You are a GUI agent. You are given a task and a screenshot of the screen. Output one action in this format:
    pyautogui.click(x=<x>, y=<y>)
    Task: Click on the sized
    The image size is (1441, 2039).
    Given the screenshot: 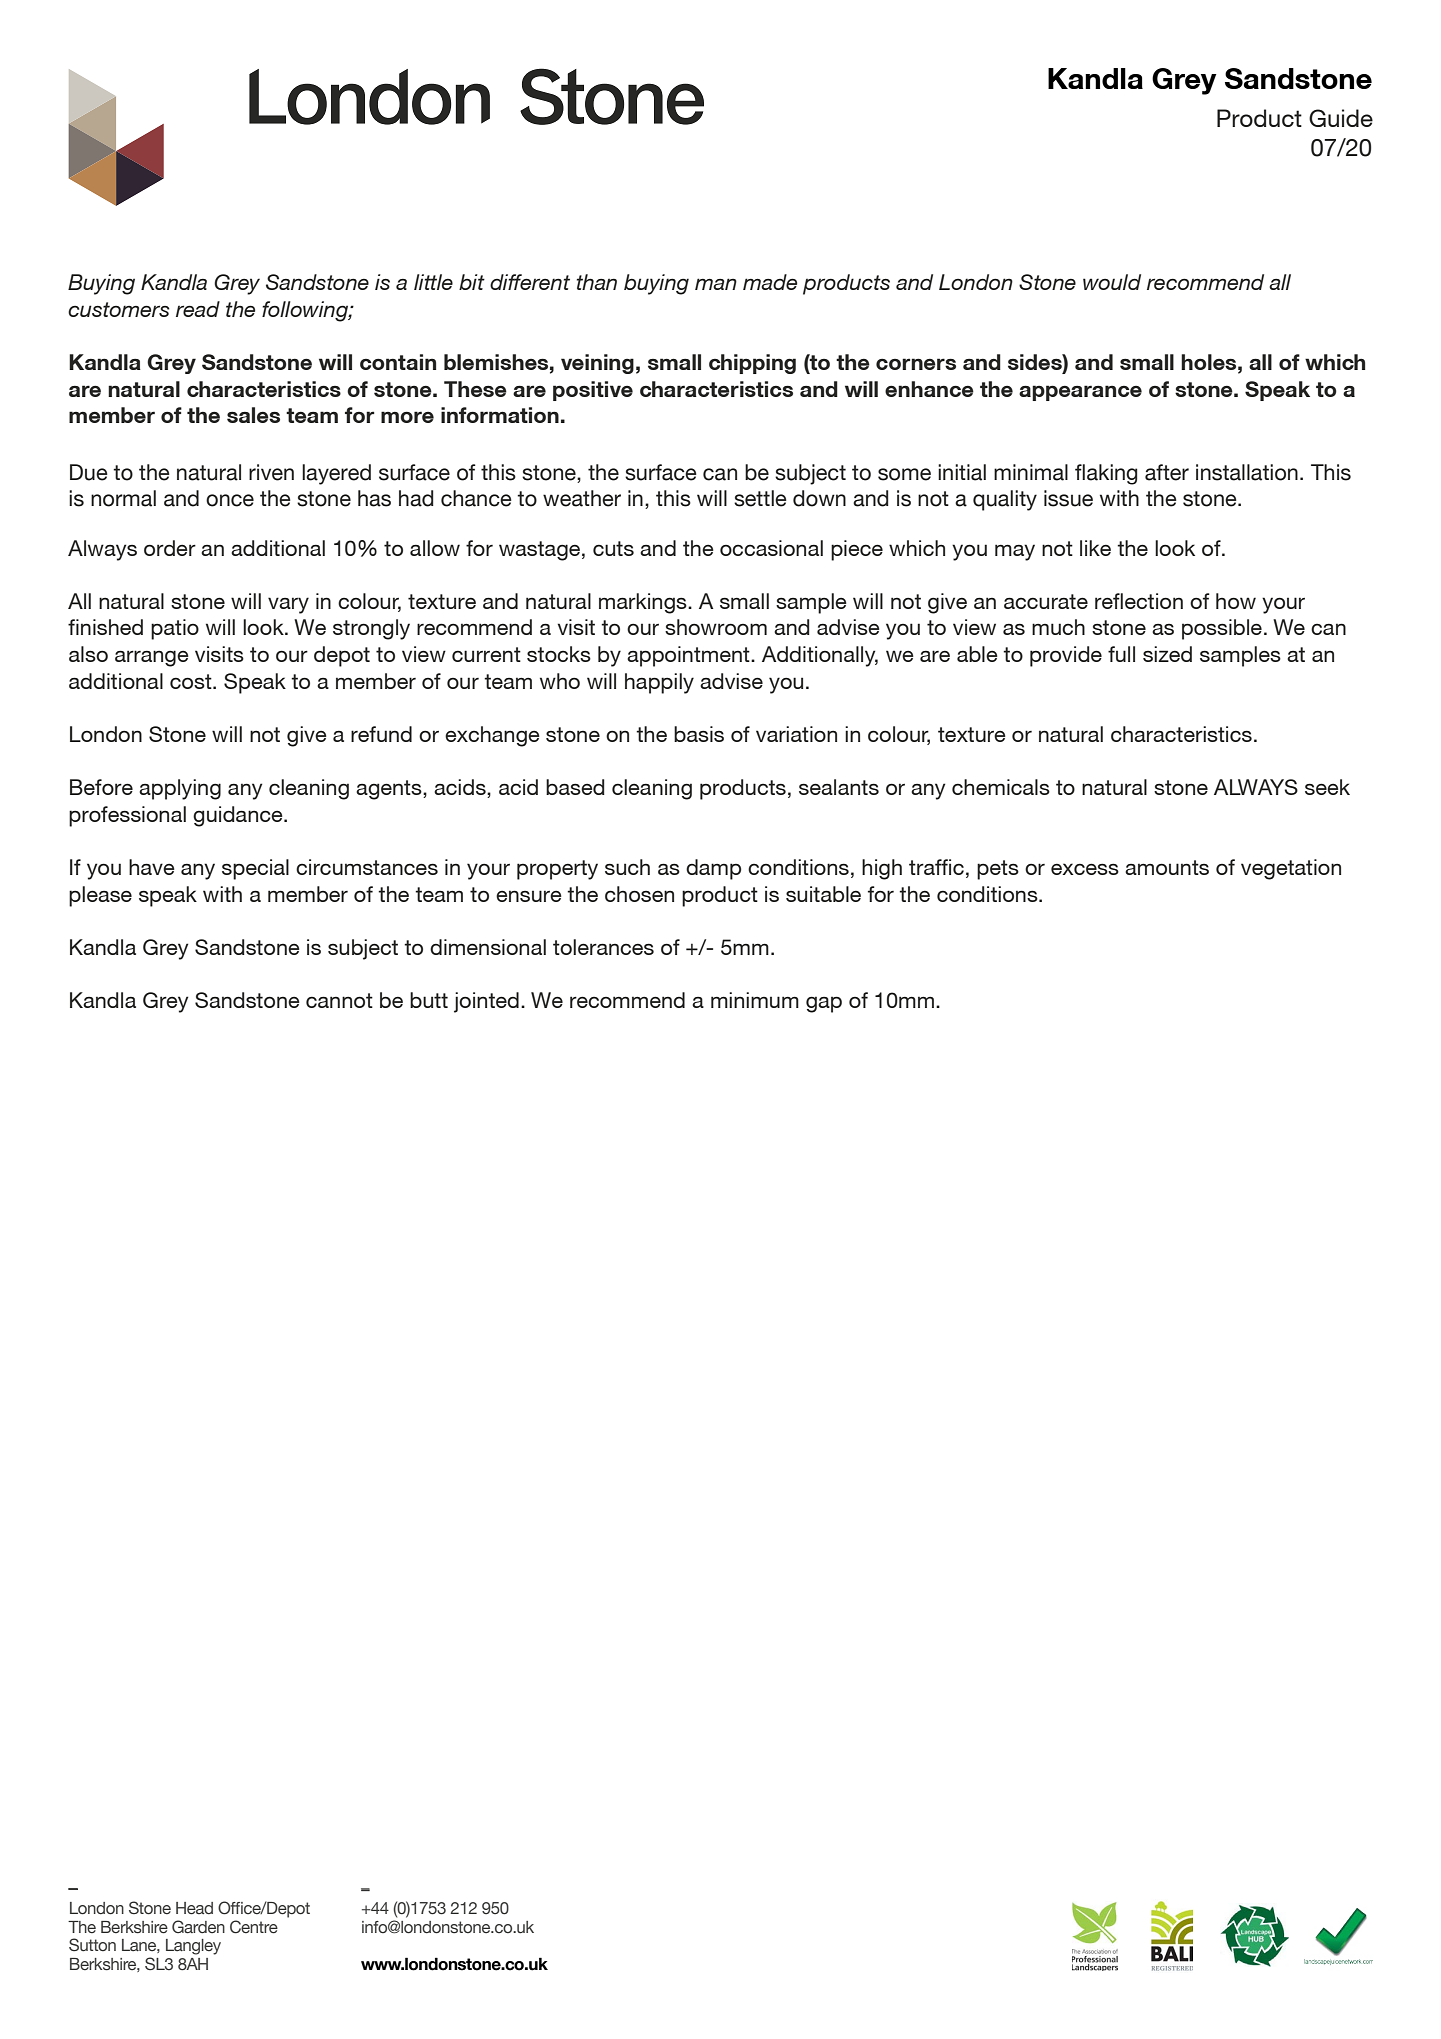 What is the action you would take?
    pyautogui.click(x=1167, y=654)
